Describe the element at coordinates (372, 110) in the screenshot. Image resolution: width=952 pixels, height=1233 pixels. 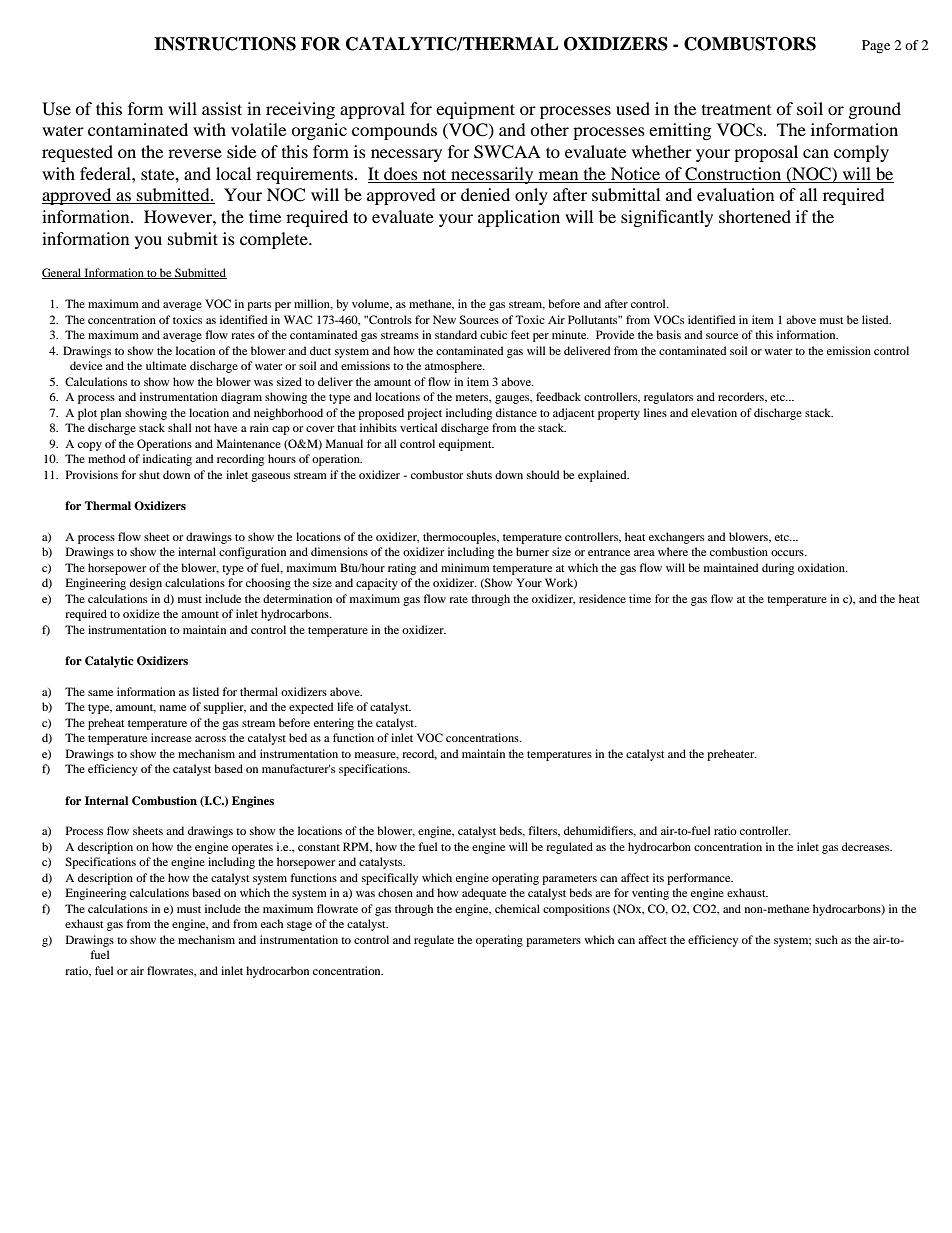
I see `approval` at that location.
